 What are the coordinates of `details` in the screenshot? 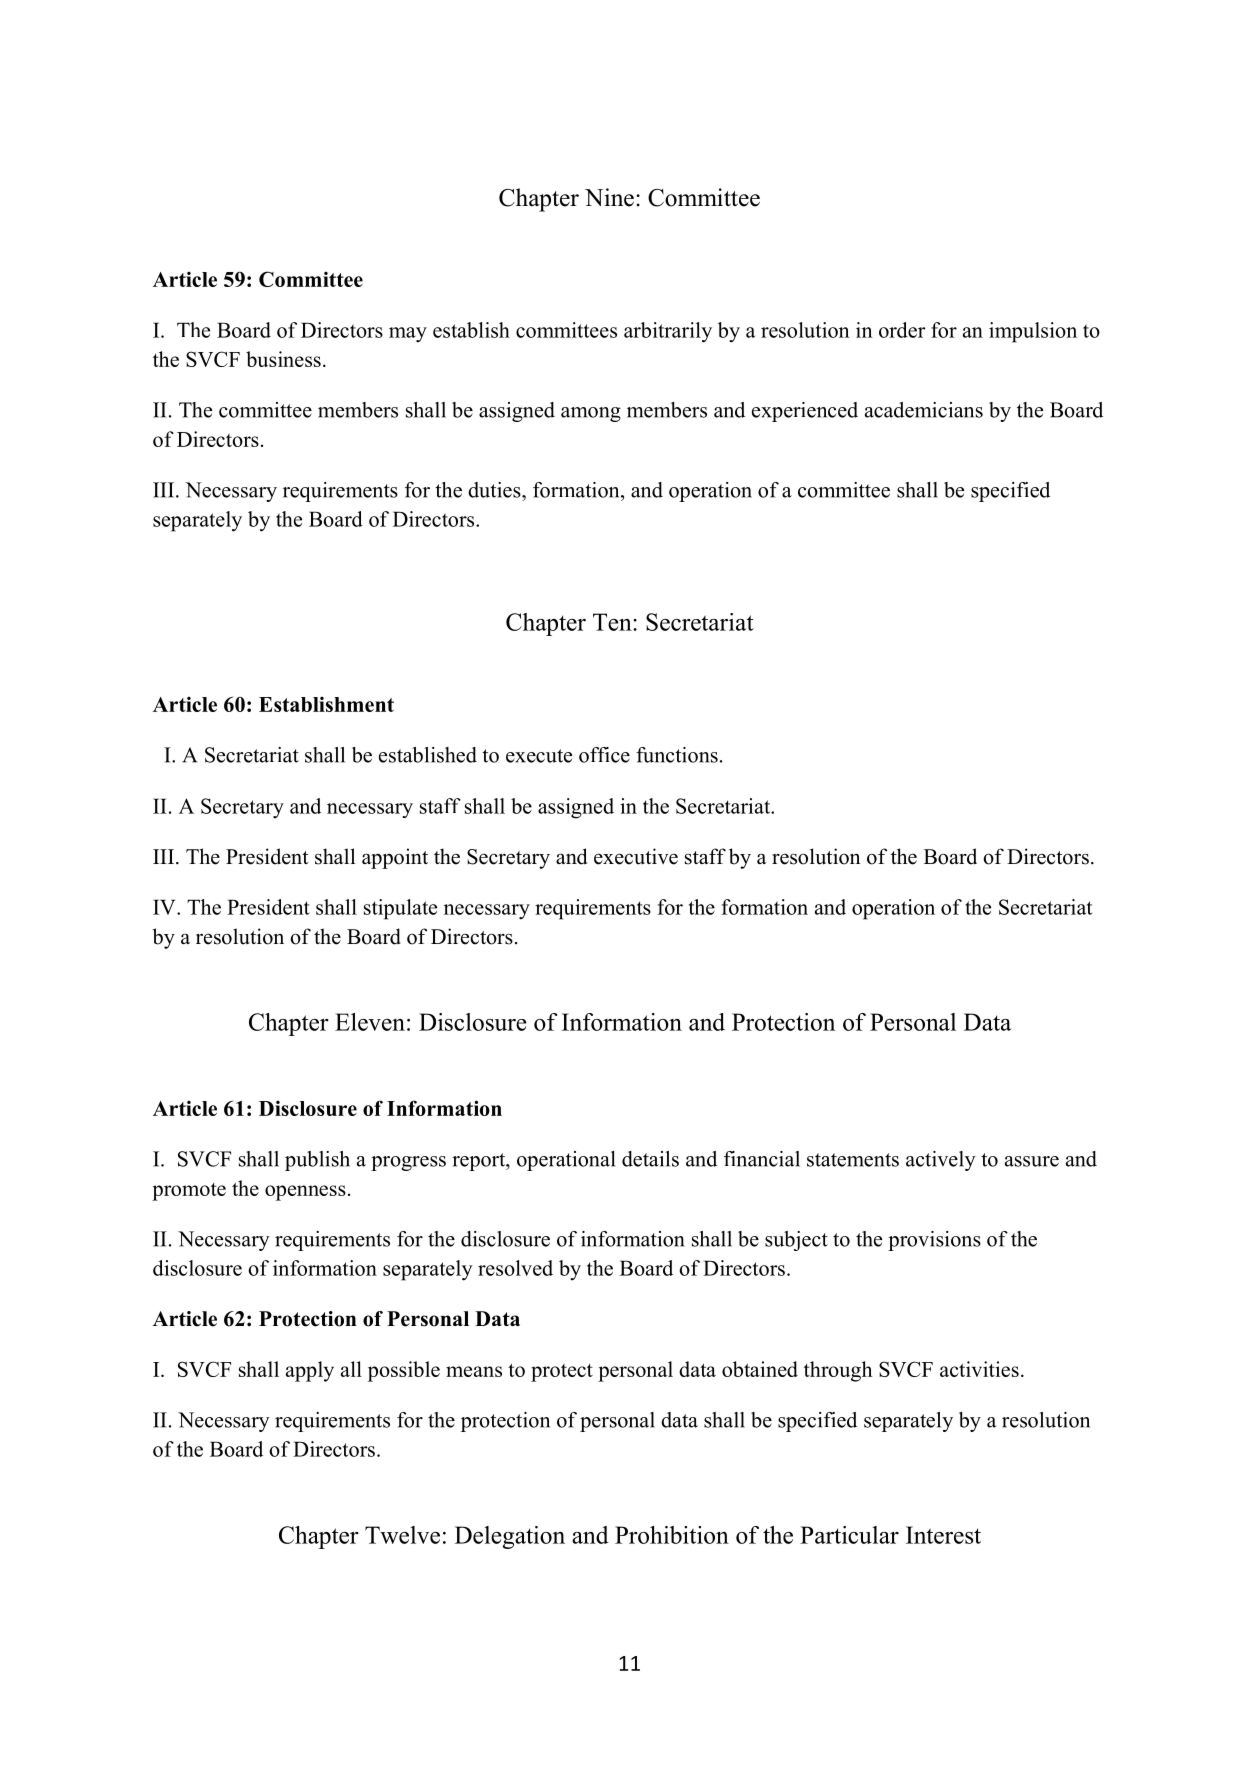 It's located at (650, 1159).
